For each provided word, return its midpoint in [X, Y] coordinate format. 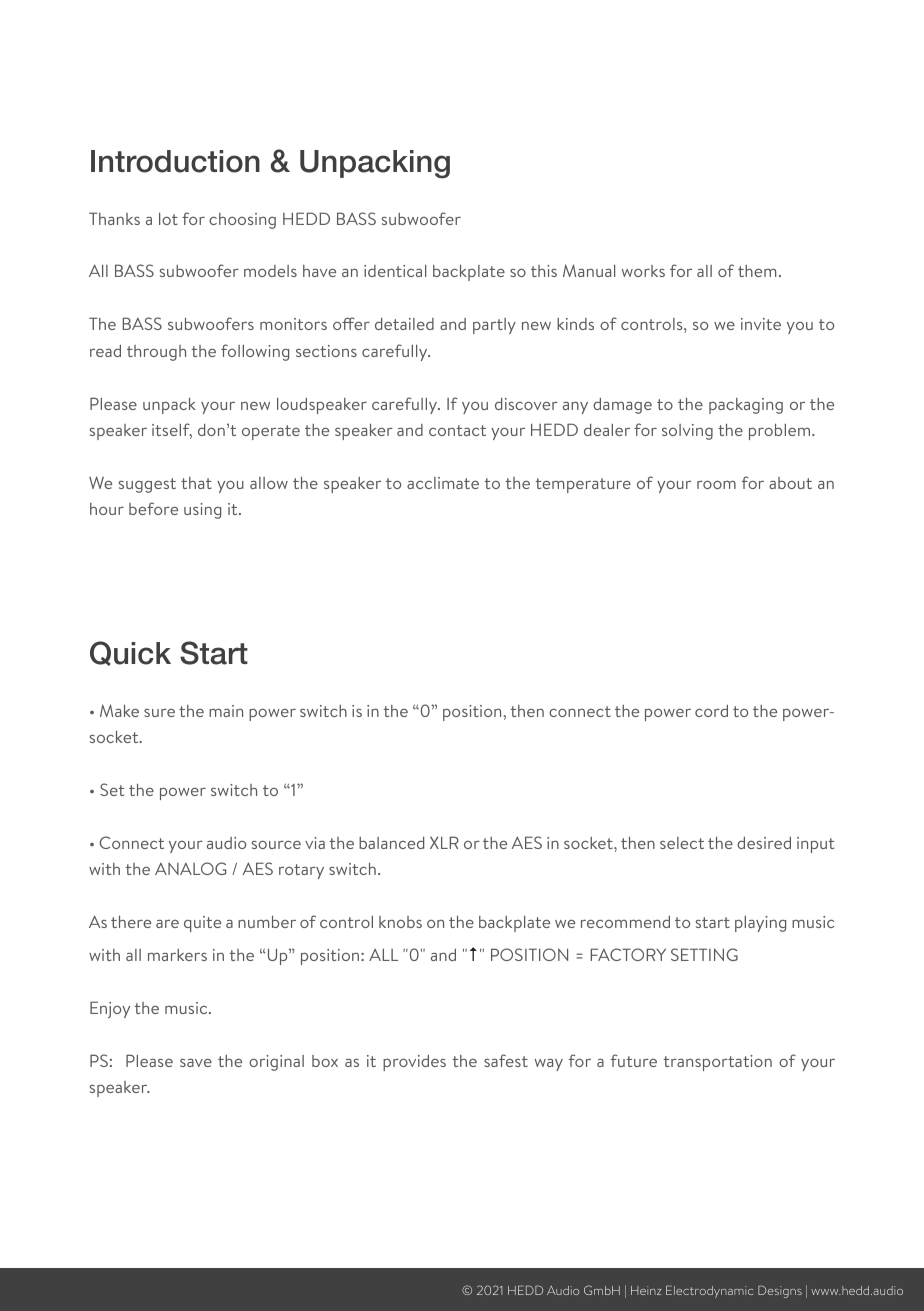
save [196, 1063]
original [276, 1063]
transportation [718, 1063]
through [156, 353]
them [757, 271]
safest [506, 1060]
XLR [444, 842]
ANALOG [190, 868]
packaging [746, 406]
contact [457, 430]
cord [711, 711]
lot [168, 219]
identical [395, 271]
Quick [130, 653]
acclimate [443, 483]
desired [764, 843]
